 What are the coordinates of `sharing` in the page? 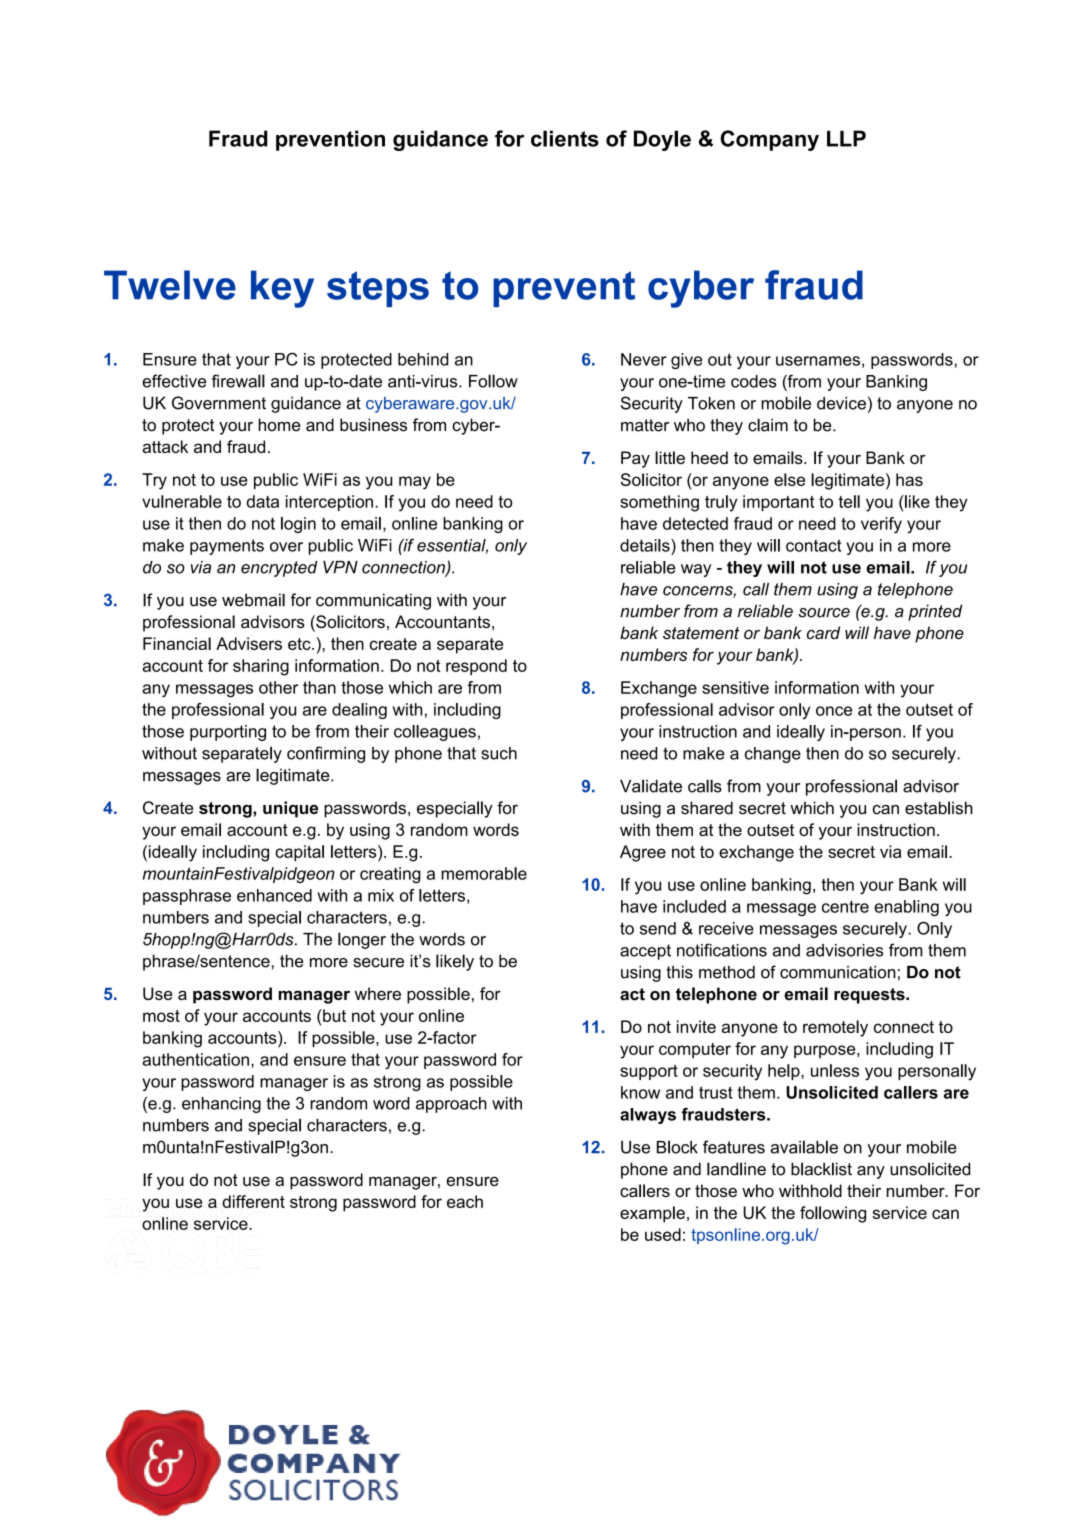 It's located at (261, 667).
